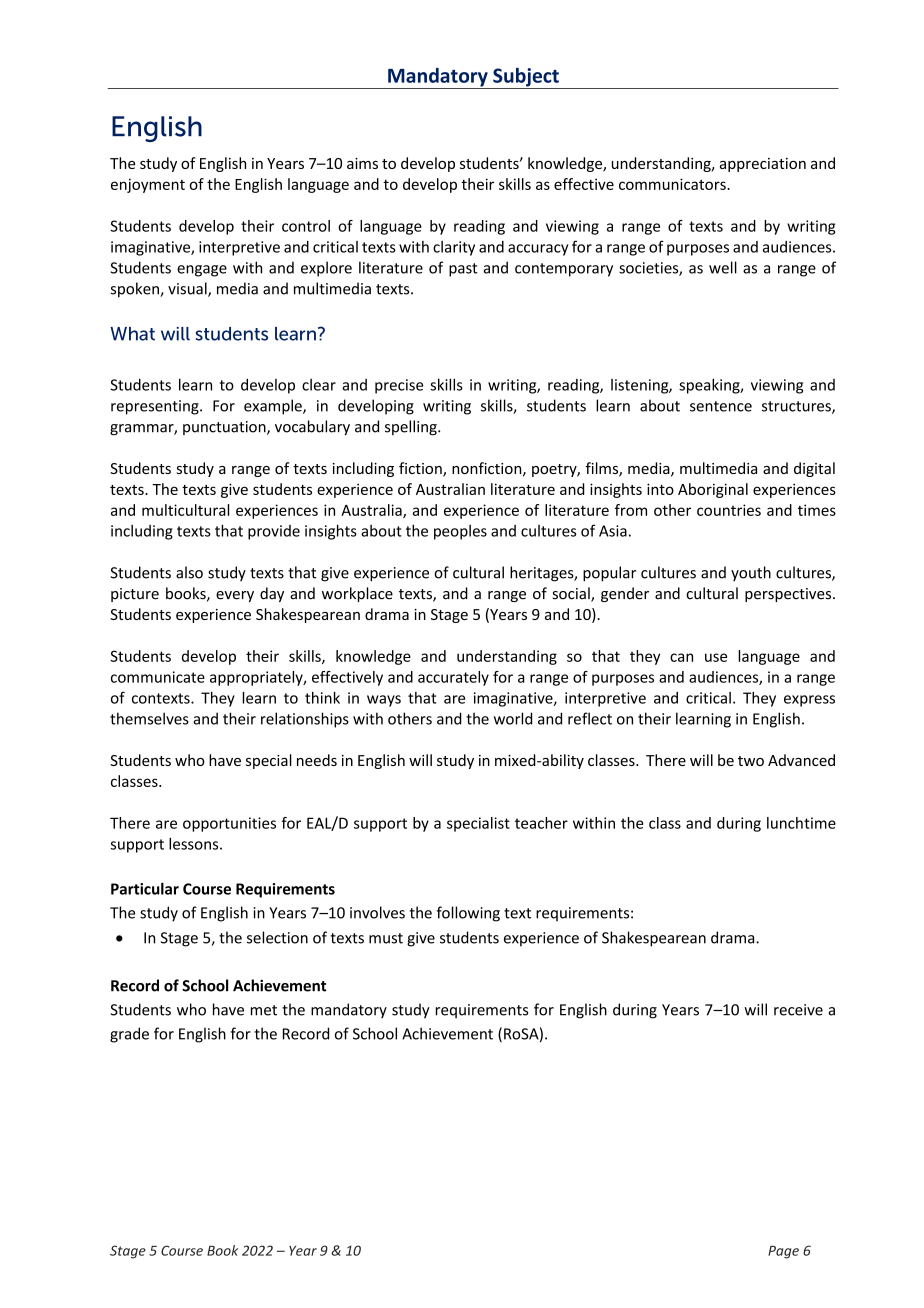 The image size is (924, 1308). I want to click on use, so click(716, 657).
